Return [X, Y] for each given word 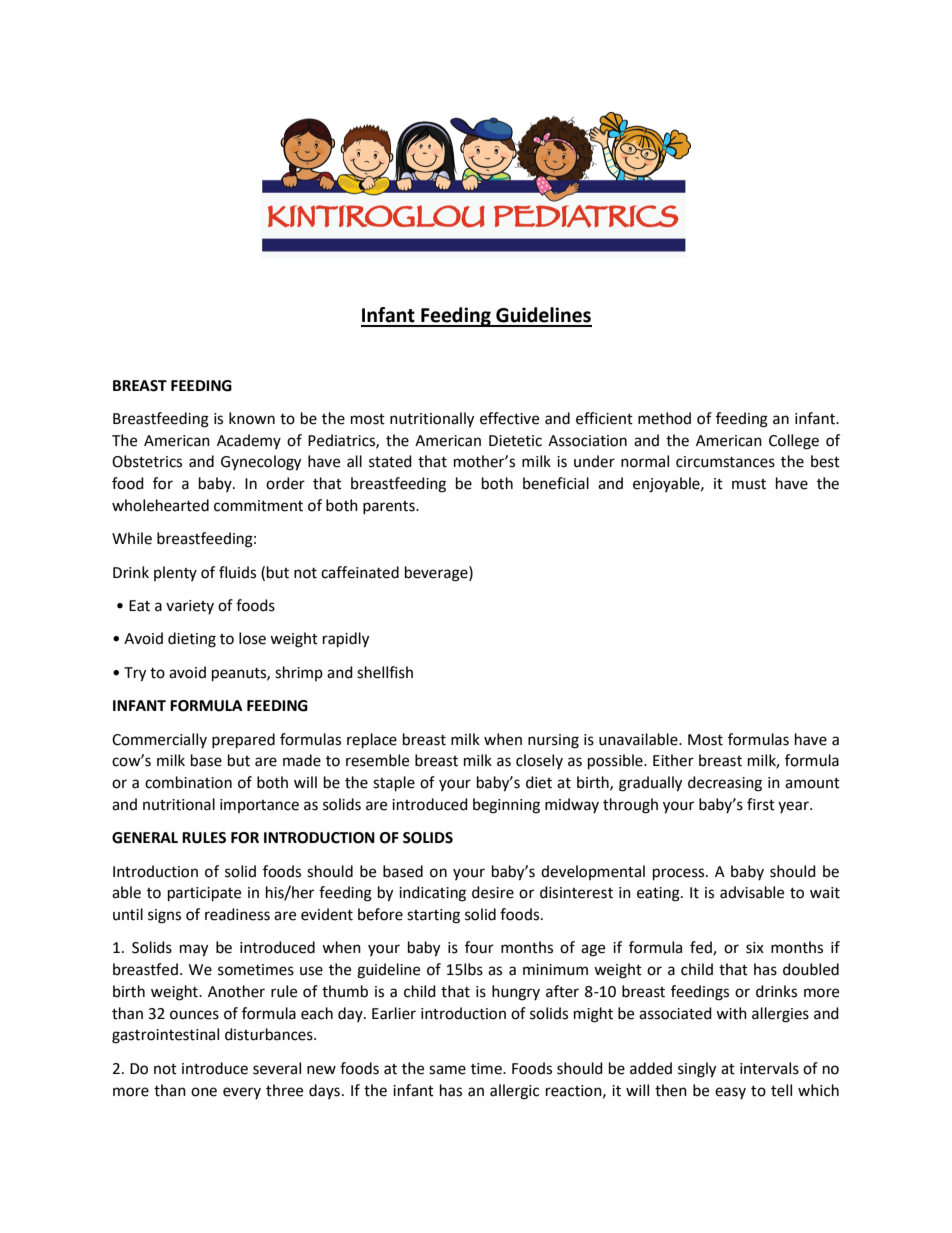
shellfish [385, 672]
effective [509, 418]
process [680, 874]
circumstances [725, 462]
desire [493, 892]
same [447, 1070]
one [204, 1092]
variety [190, 607]
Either [673, 760]
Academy [249, 441]
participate [204, 894]
